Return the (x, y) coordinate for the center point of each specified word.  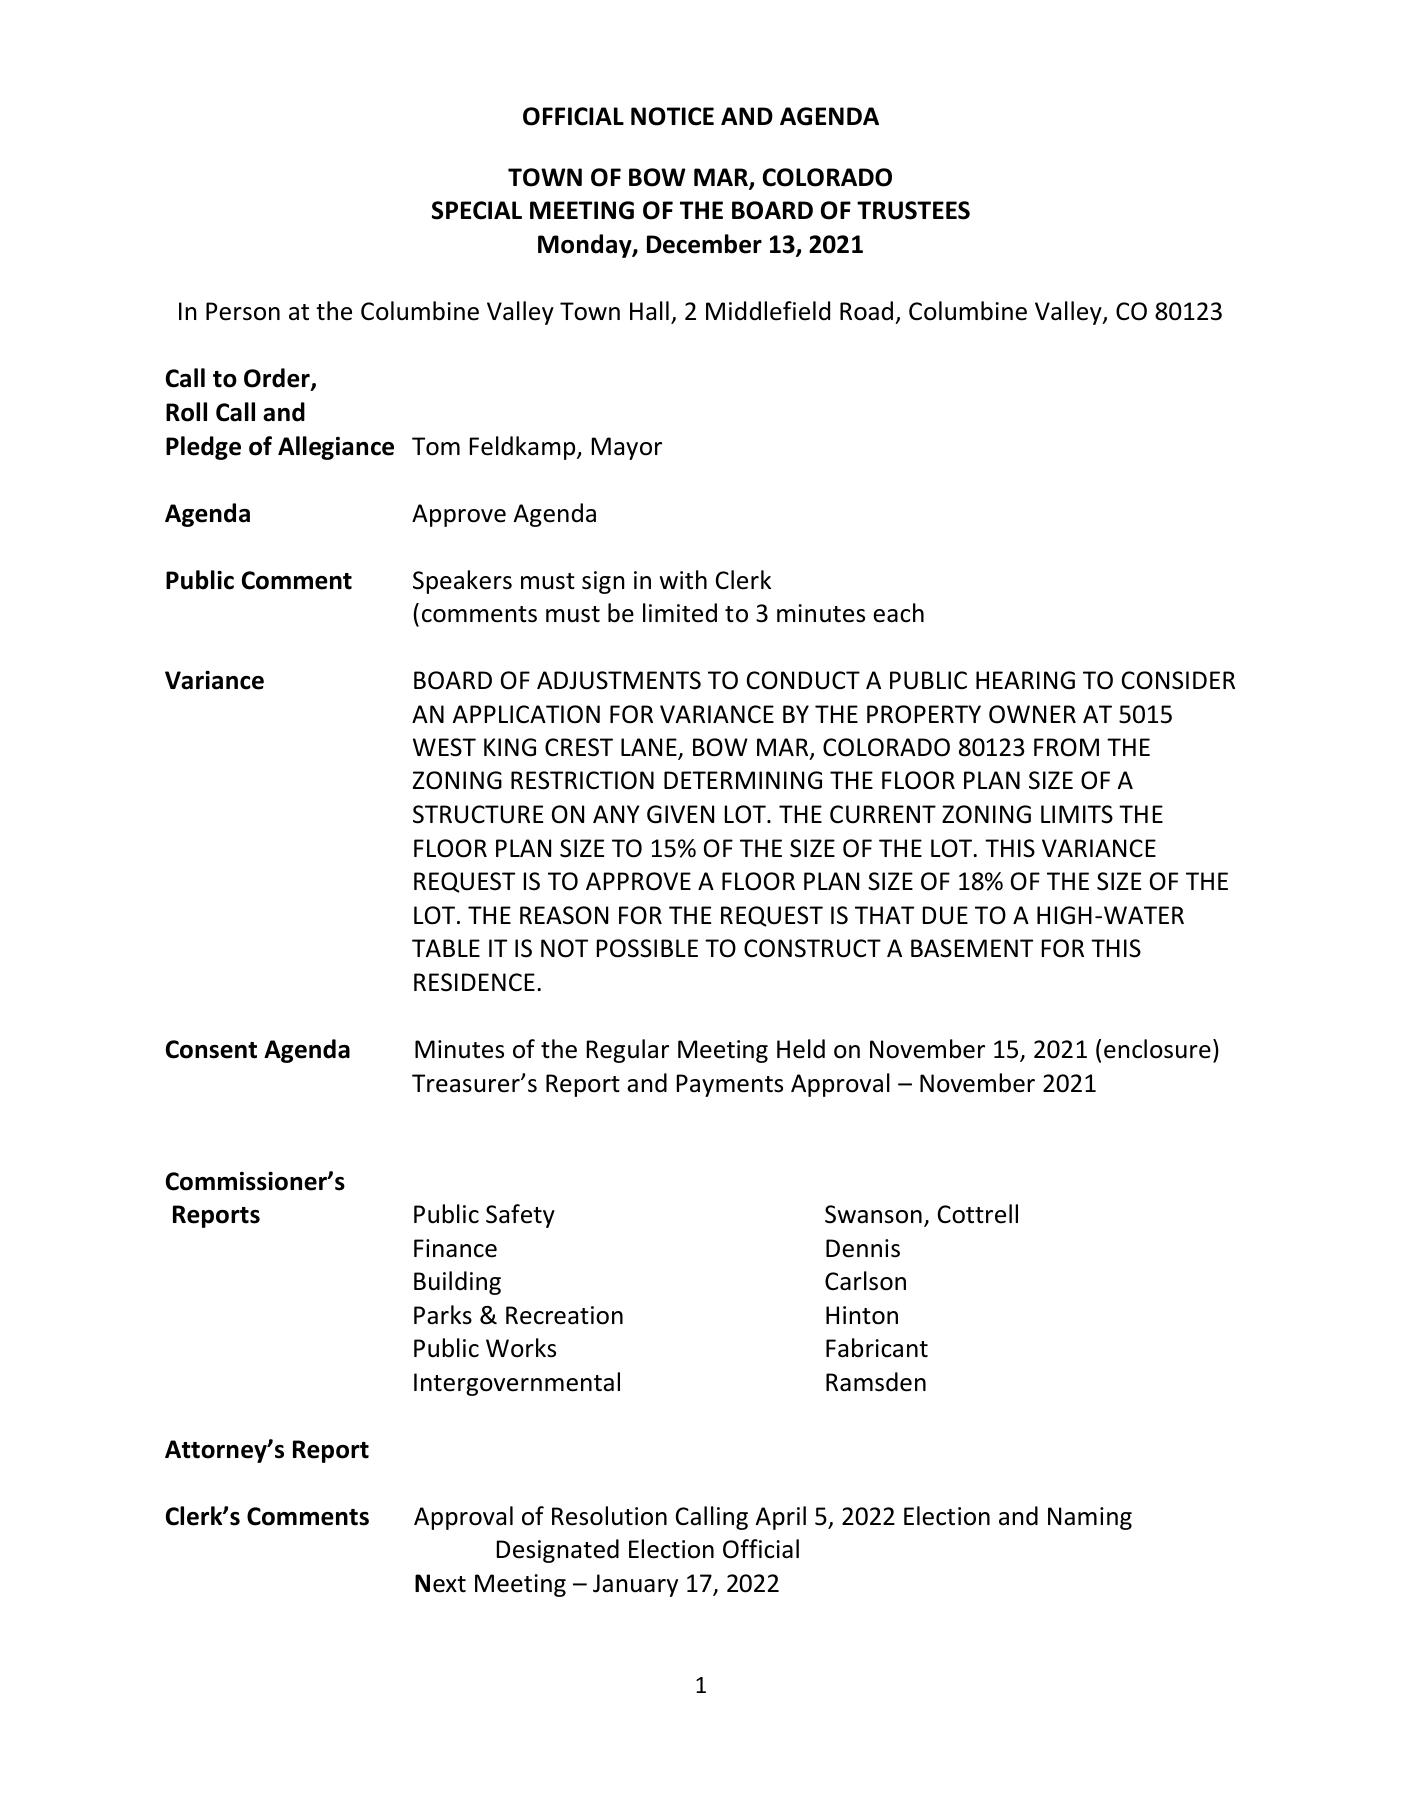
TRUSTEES (913, 210)
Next (440, 1583)
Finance (455, 1248)
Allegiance (336, 448)
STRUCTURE (478, 814)
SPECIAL (477, 210)
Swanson (873, 1214)
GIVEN (680, 814)
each (898, 613)
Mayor (627, 448)
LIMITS (1077, 814)
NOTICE (672, 116)
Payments (730, 1085)
